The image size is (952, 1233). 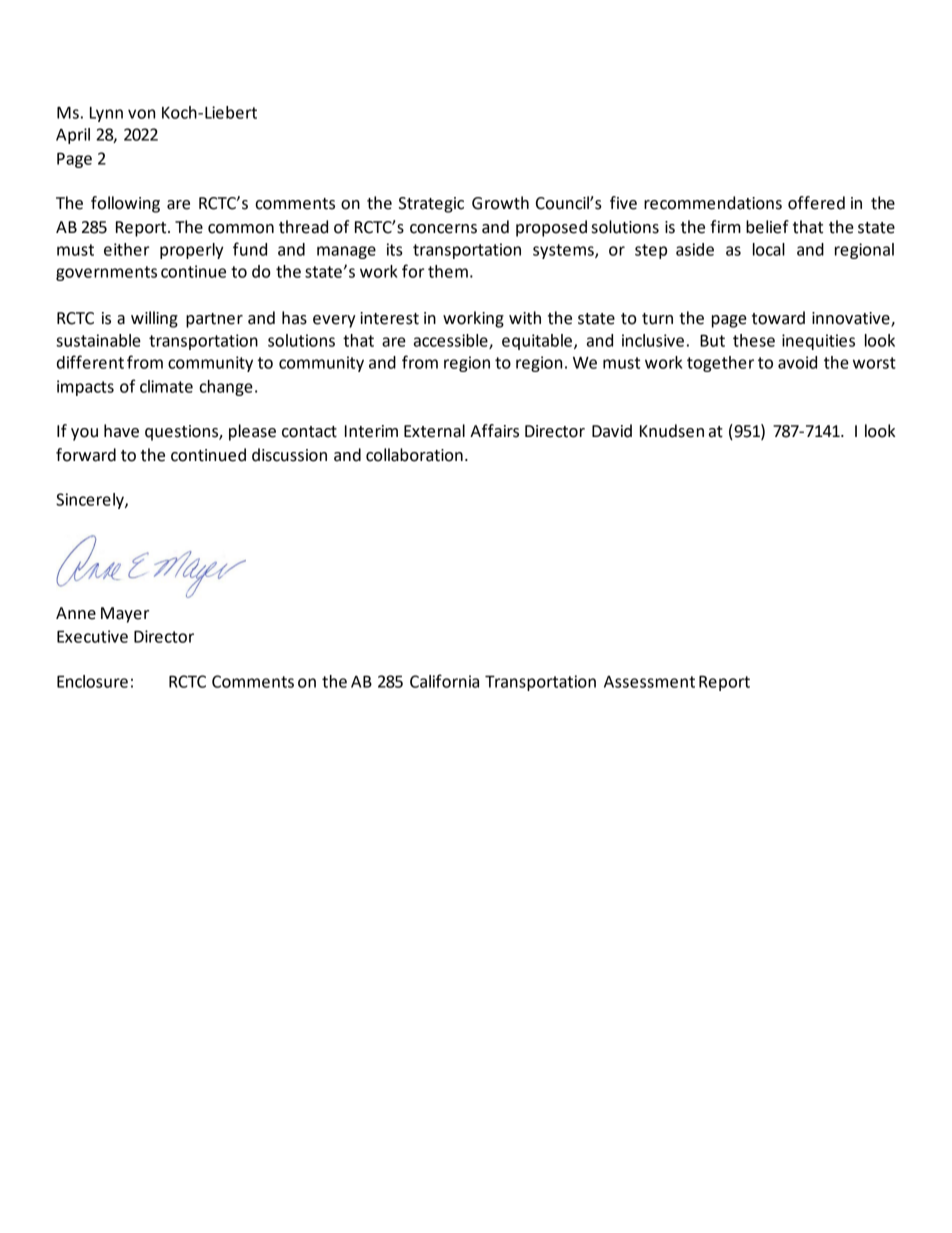 I want to click on von, so click(x=141, y=114).
